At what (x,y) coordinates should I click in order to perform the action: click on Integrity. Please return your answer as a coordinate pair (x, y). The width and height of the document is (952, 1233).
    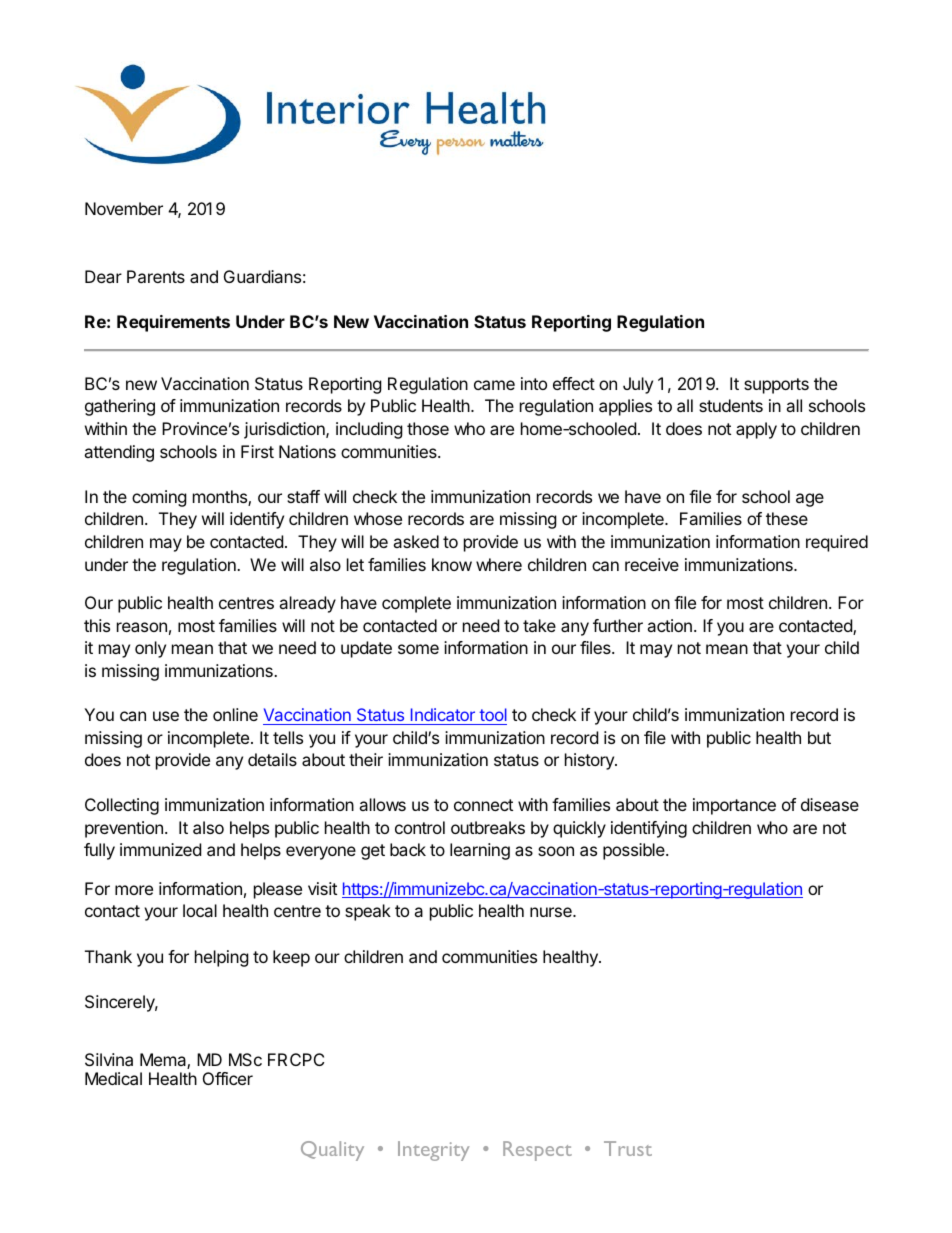
    Looking at the image, I should click on (433, 1151).
